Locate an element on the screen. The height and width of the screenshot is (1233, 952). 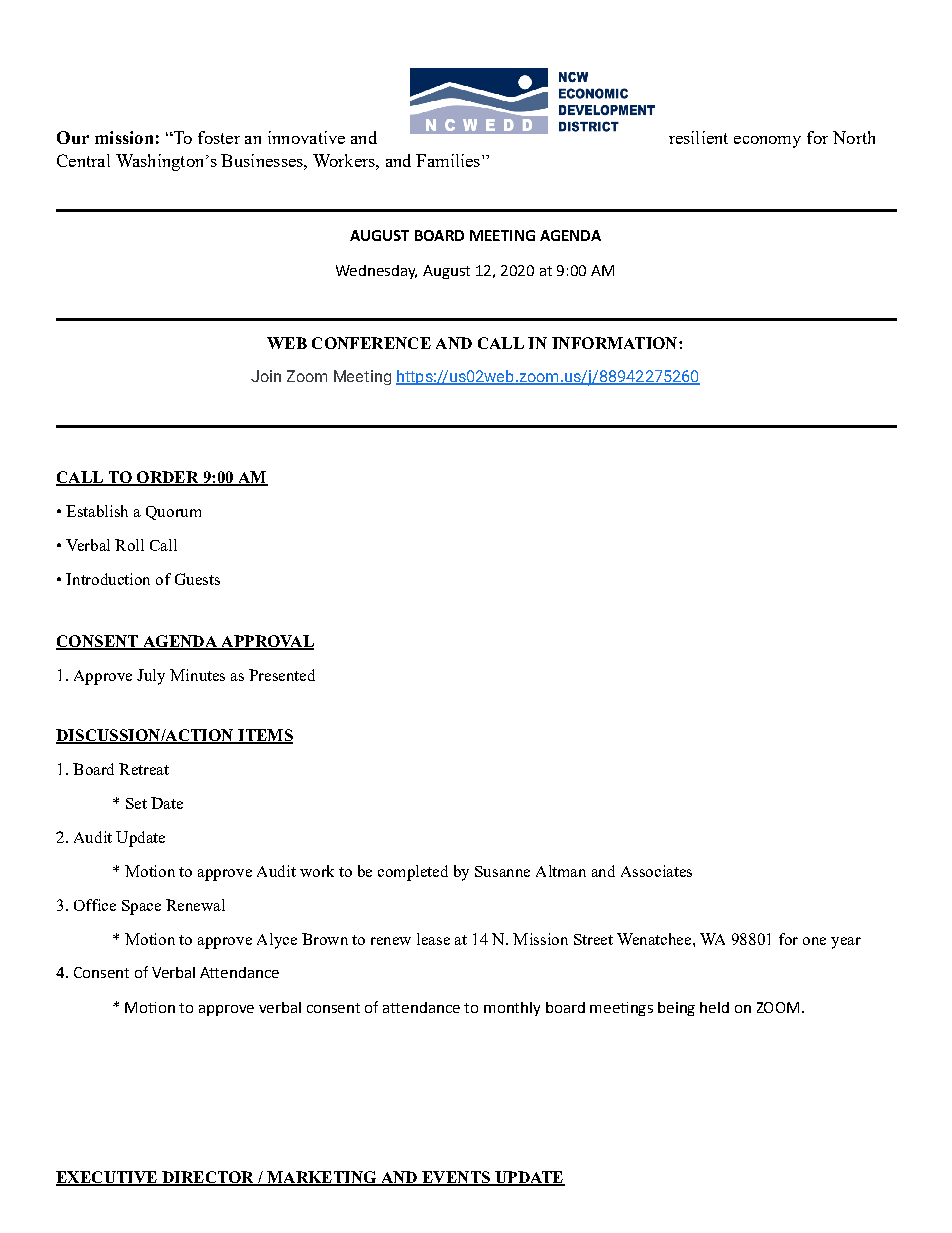
DIRECTOR is located at coordinates (208, 1178).
